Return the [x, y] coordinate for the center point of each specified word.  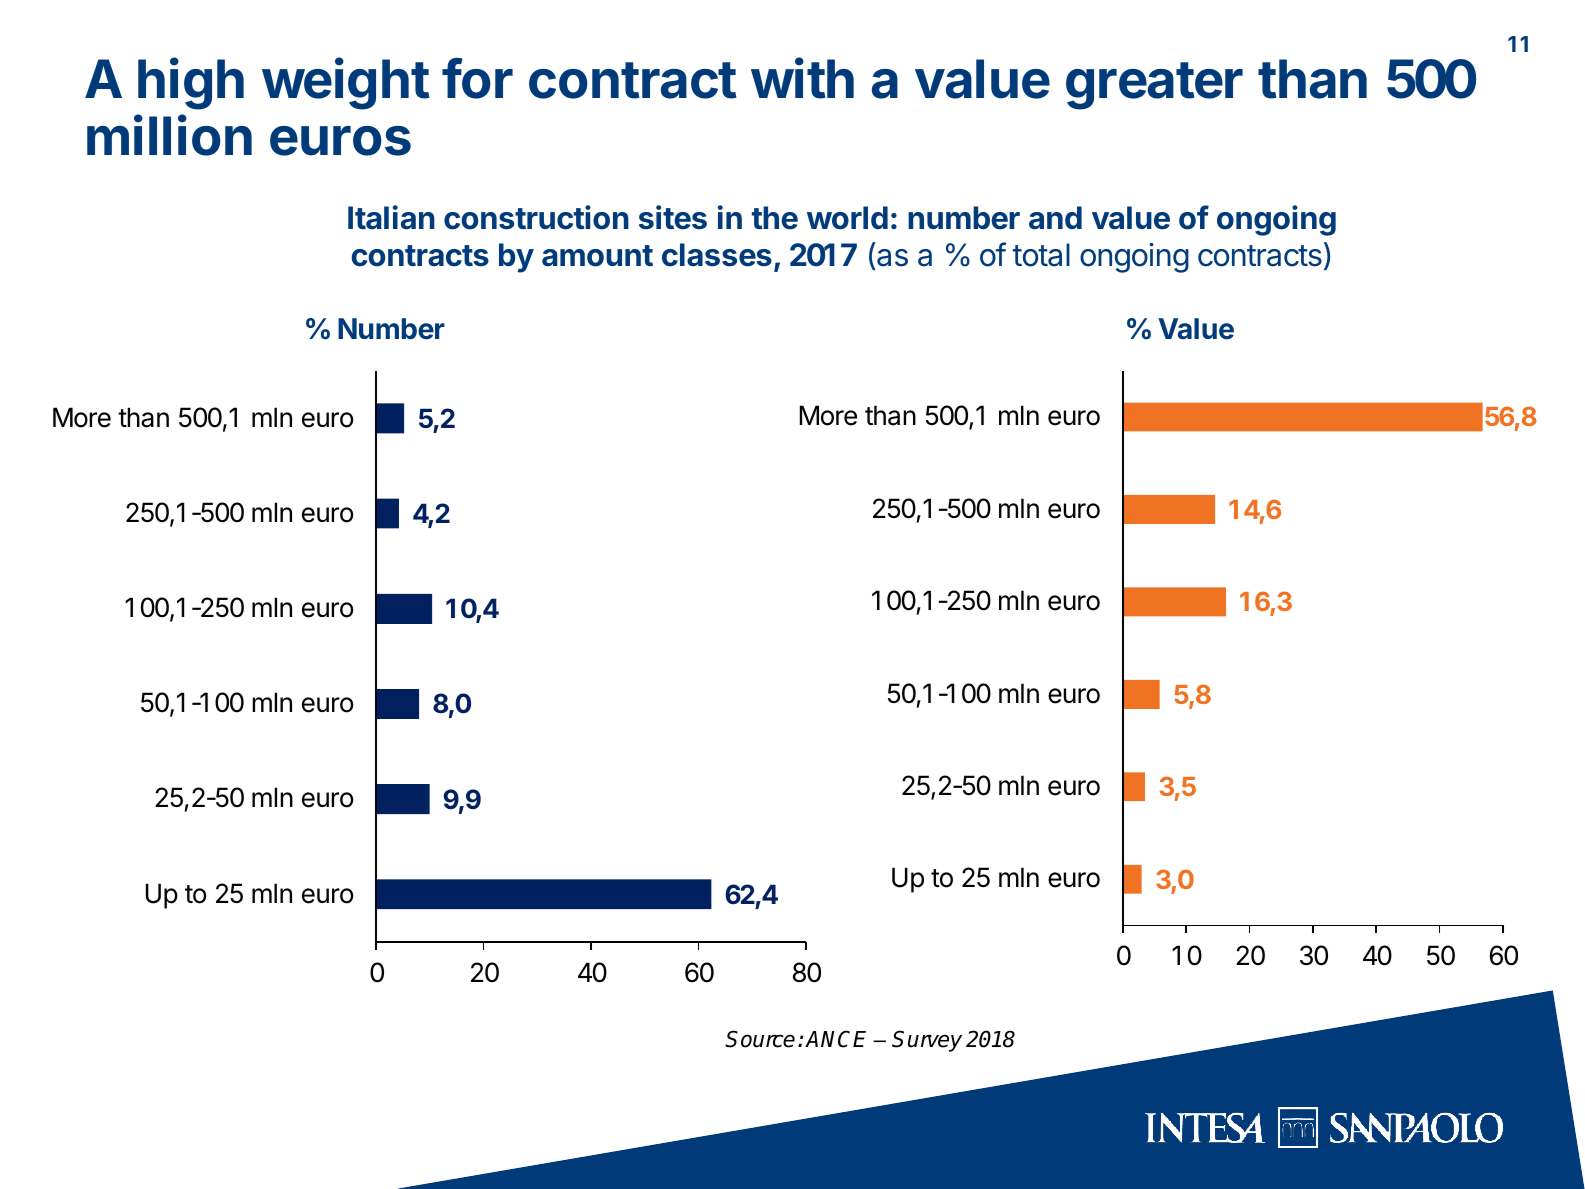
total [1041, 255]
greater [1154, 86]
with [802, 78]
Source [760, 1039]
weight [346, 83]
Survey [927, 1041]
